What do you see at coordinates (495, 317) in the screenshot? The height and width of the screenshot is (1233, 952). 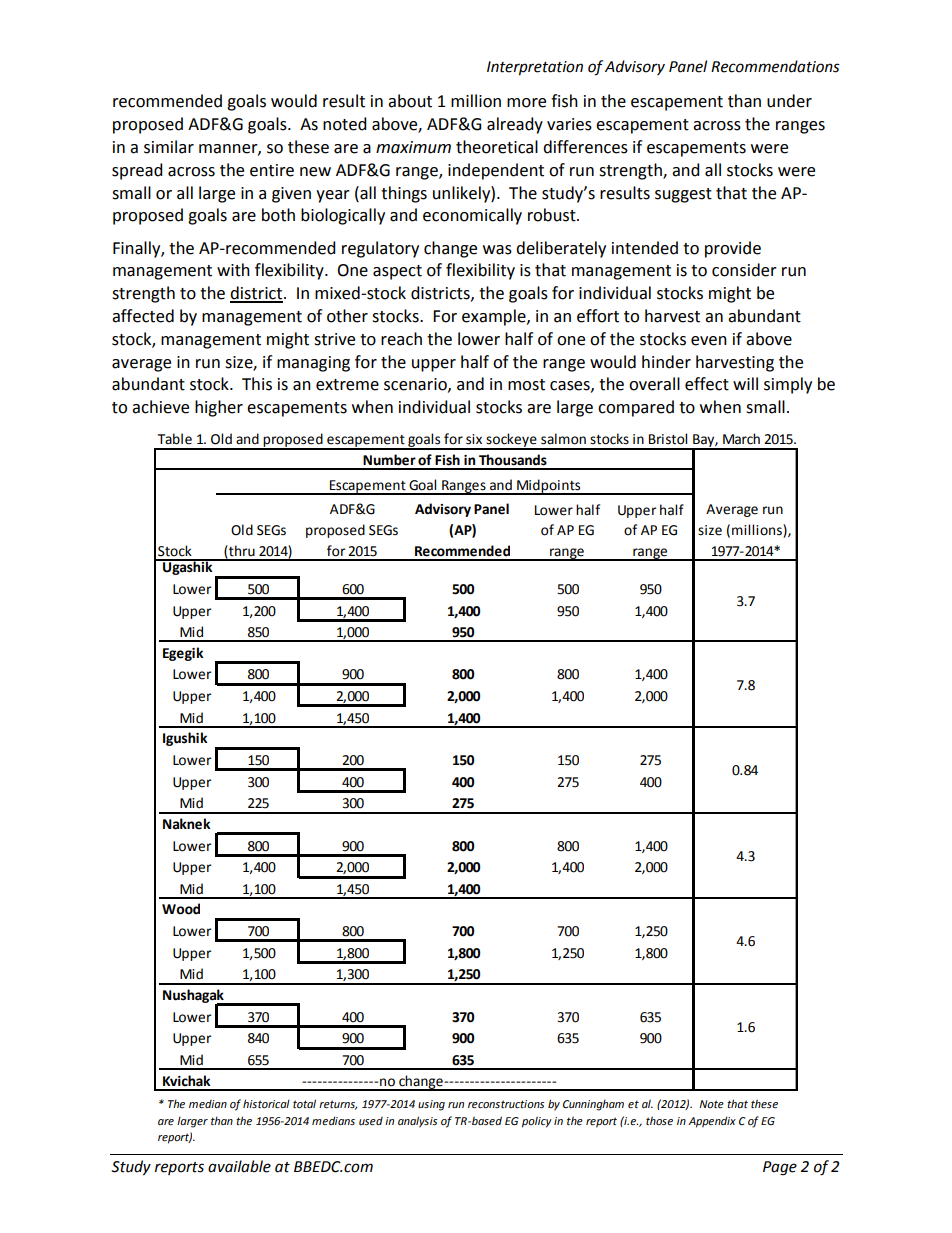 I see `example` at bounding box center [495, 317].
